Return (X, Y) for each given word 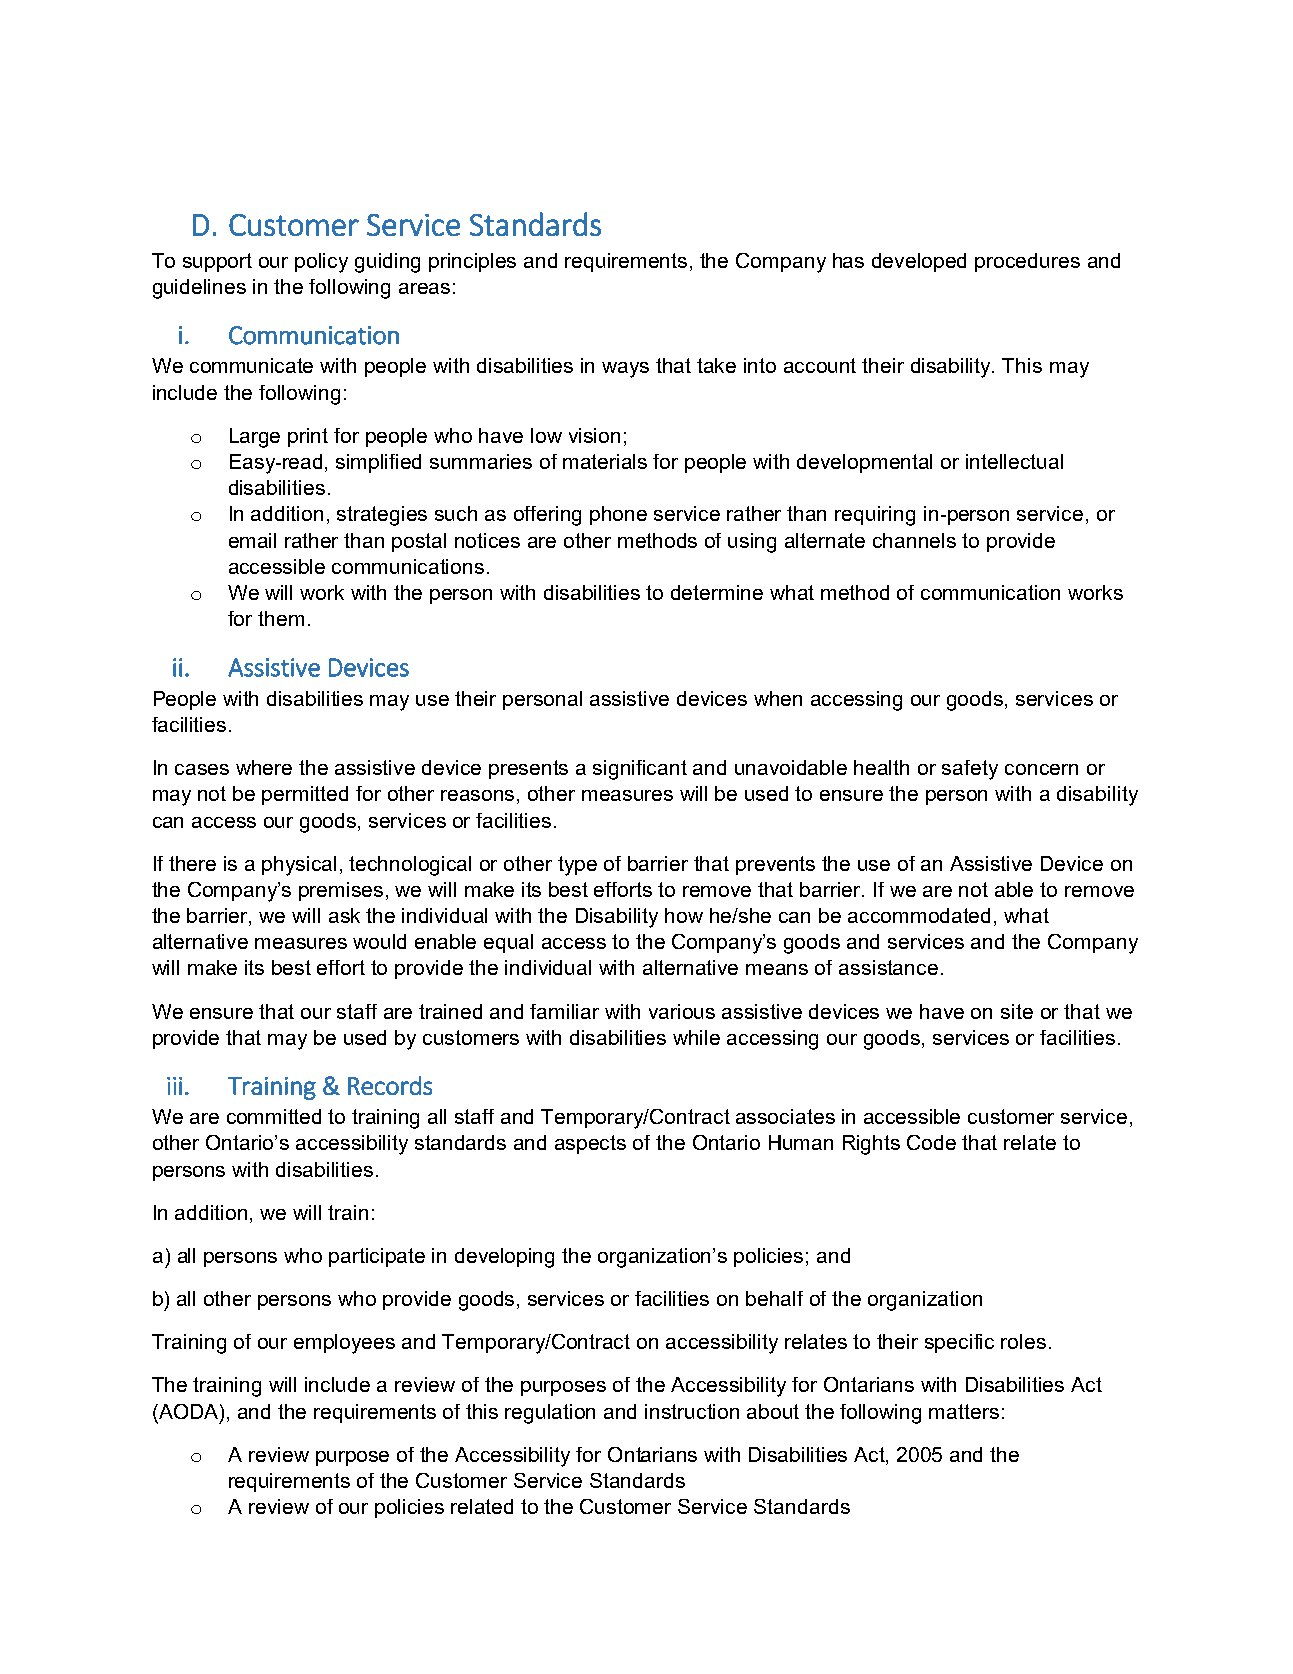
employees (344, 1344)
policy (321, 263)
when (778, 698)
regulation (550, 1414)
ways (625, 370)
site (1017, 1011)
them (281, 618)
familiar (564, 1011)
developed (919, 262)
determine (717, 592)
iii (174, 1086)
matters (964, 1411)
